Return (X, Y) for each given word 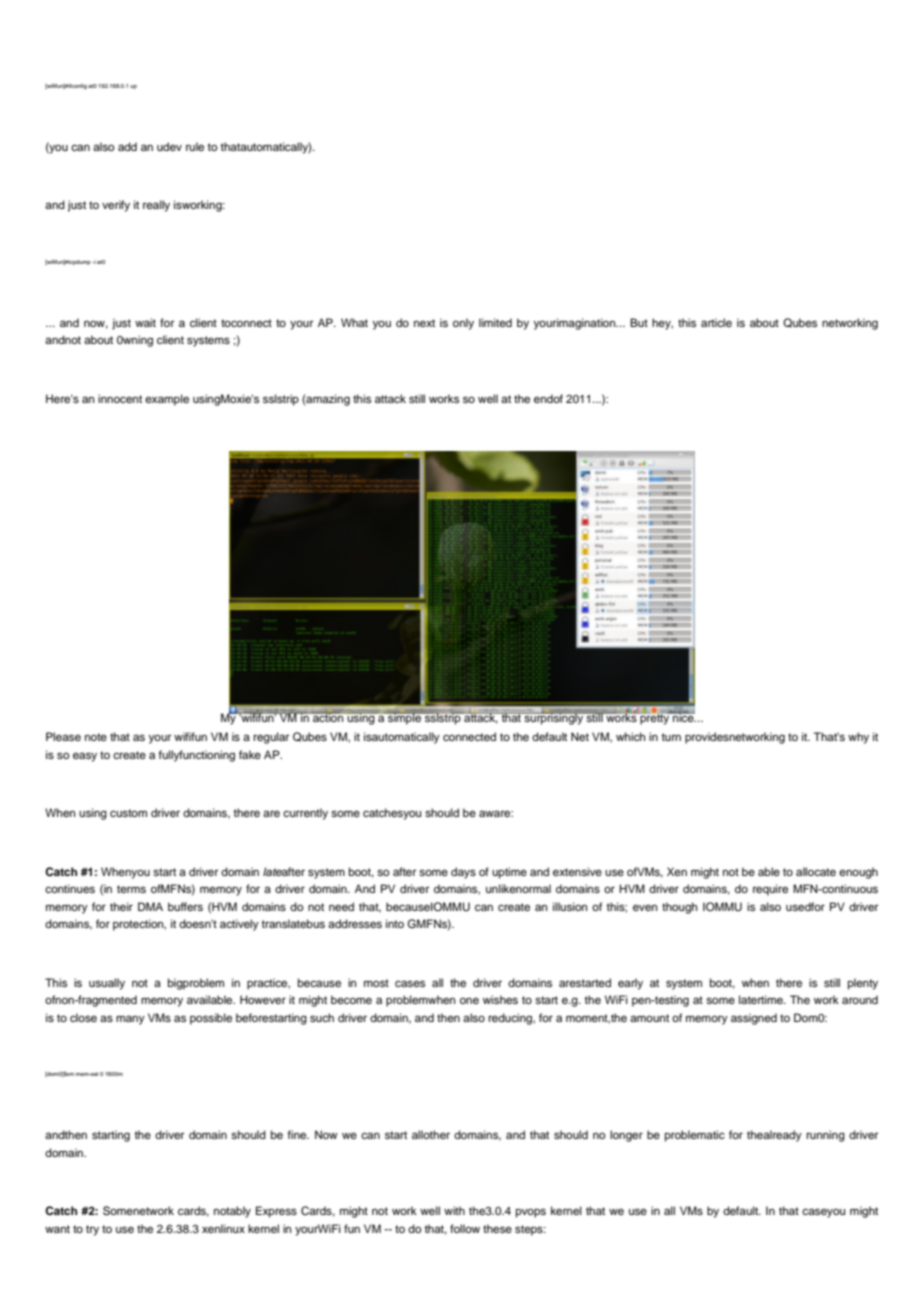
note (96, 737)
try (92, 1230)
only (463, 324)
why (858, 738)
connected (469, 736)
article (716, 322)
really (156, 206)
